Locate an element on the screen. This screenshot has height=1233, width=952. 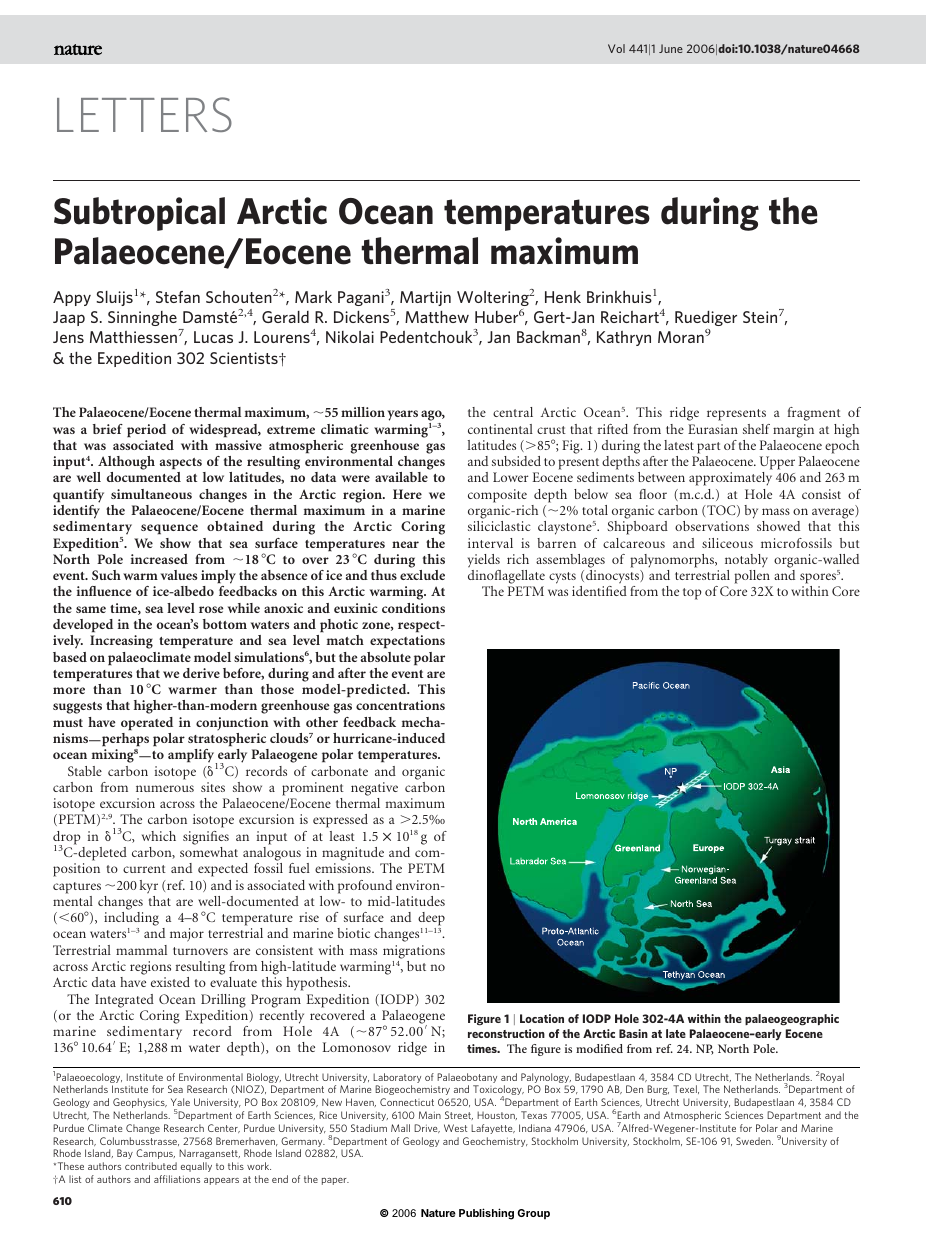
Publishing is located at coordinates (486, 1214).
